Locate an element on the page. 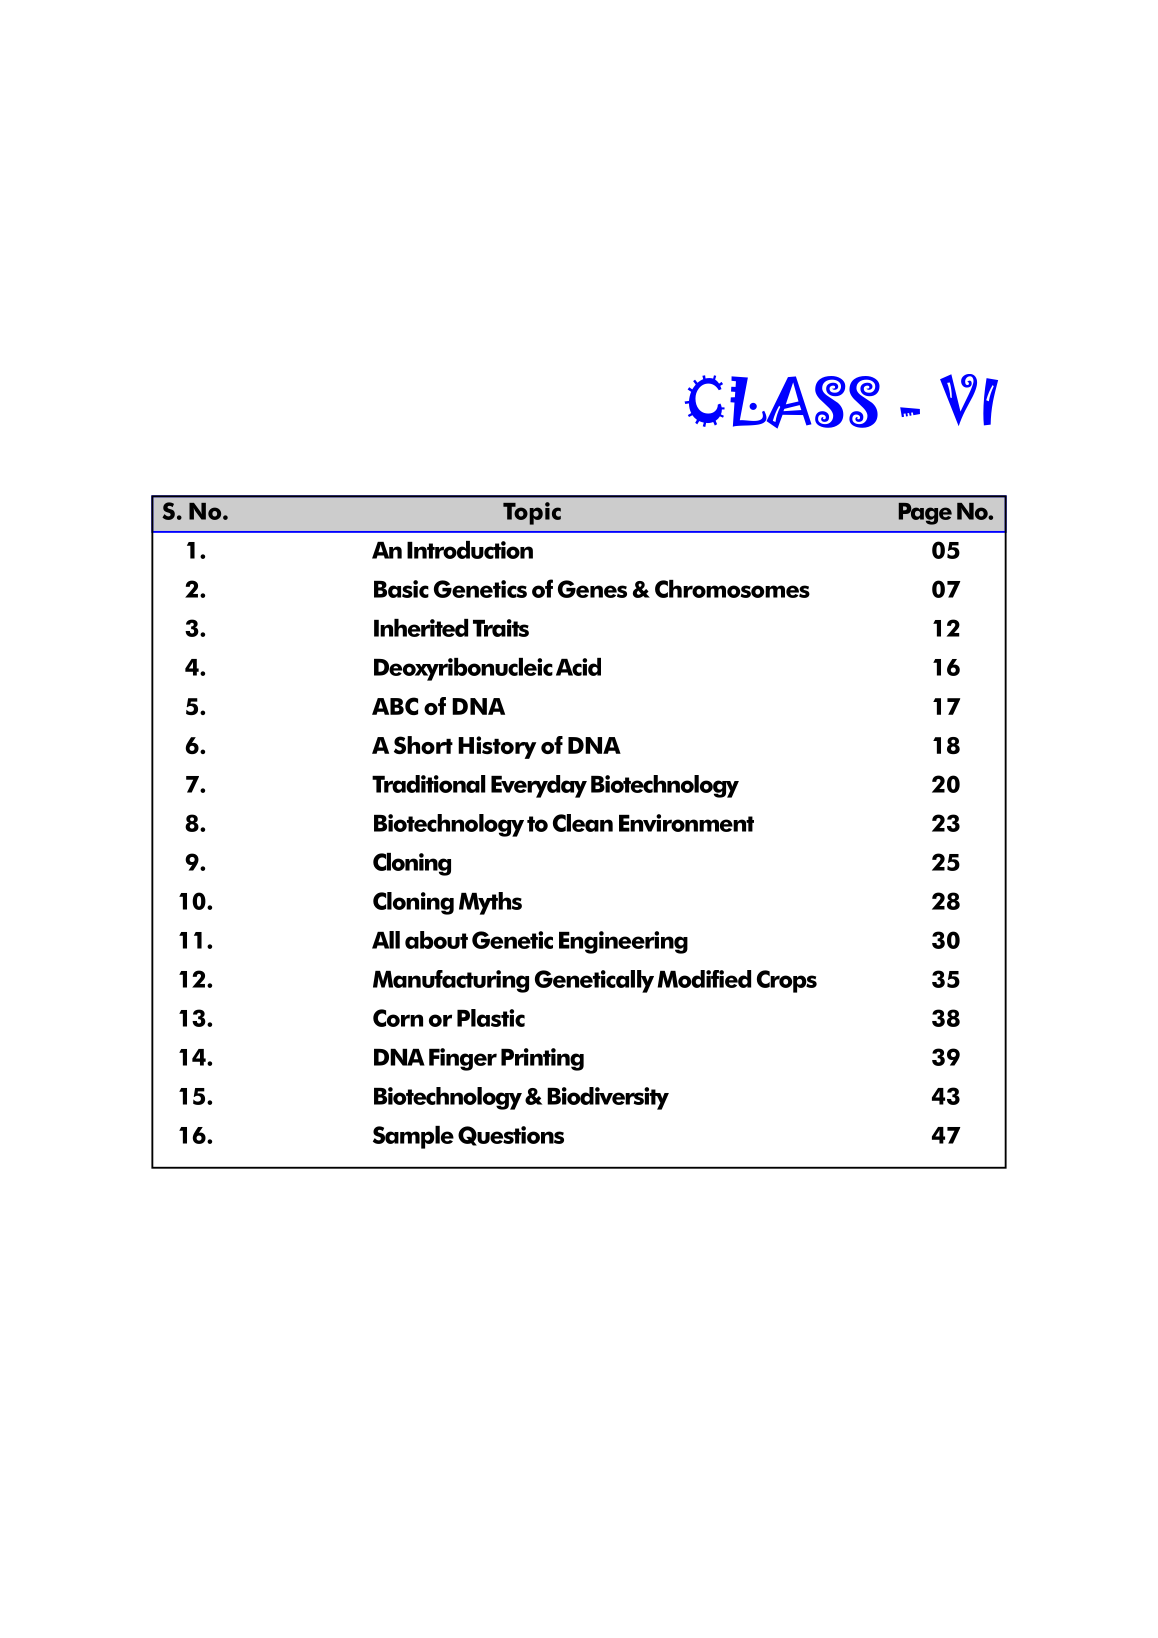 The width and height of the document is (1158, 1638). Myths is located at coordinates (490, 903).
